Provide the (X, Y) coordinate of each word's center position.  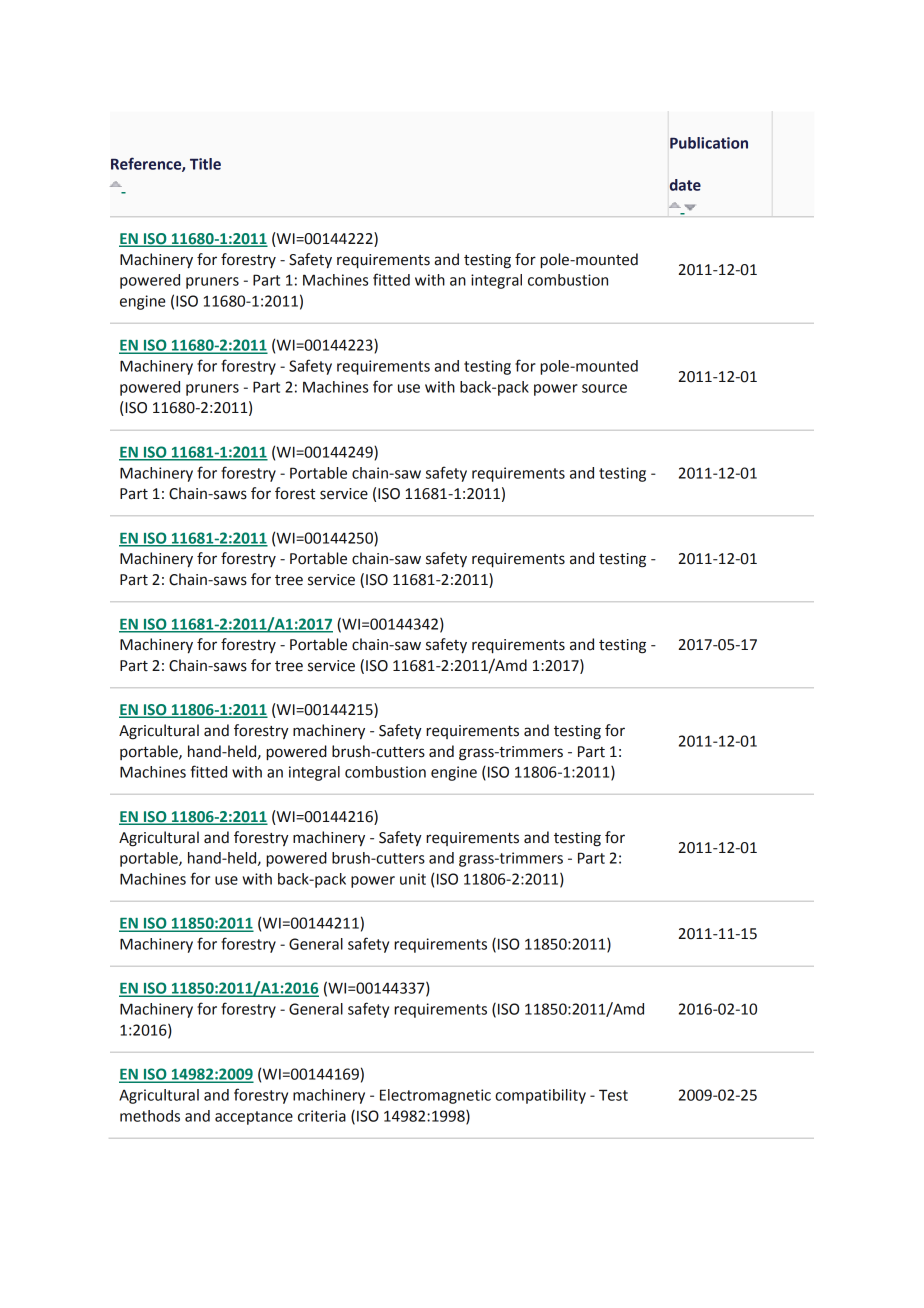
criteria (322, 1116)
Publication (709, 143)
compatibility (540, 1096)
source (604, 388)
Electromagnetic (435, 1096)
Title (205, 164)
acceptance (254, 1118)
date (685, 185)
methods (150, 1116)
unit (413, 879)
